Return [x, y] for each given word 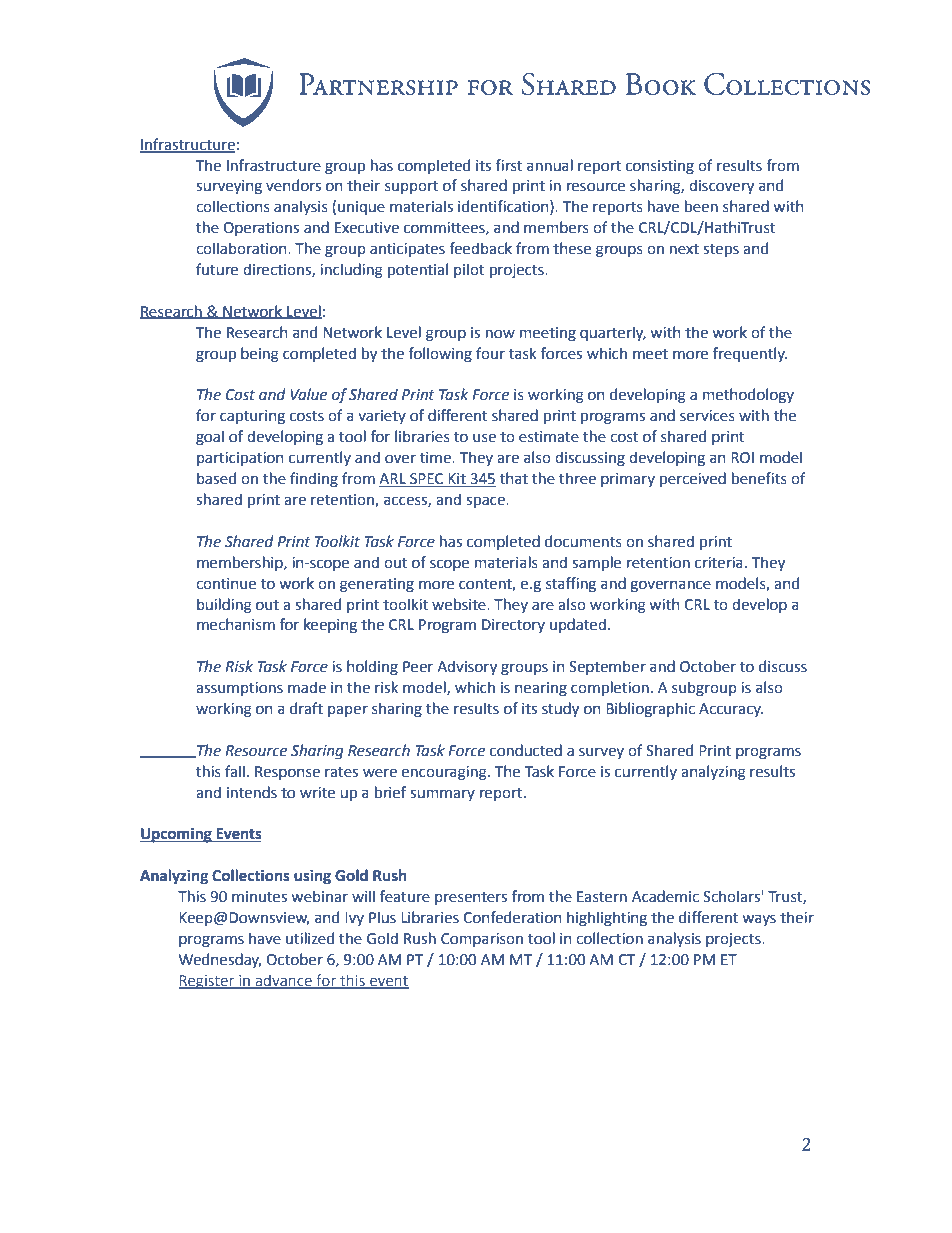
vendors [293, 185]
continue [226, 584]
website [460, 604]
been [701, 206]
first [508, 165]
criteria [719, 563]
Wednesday [220, 960]
